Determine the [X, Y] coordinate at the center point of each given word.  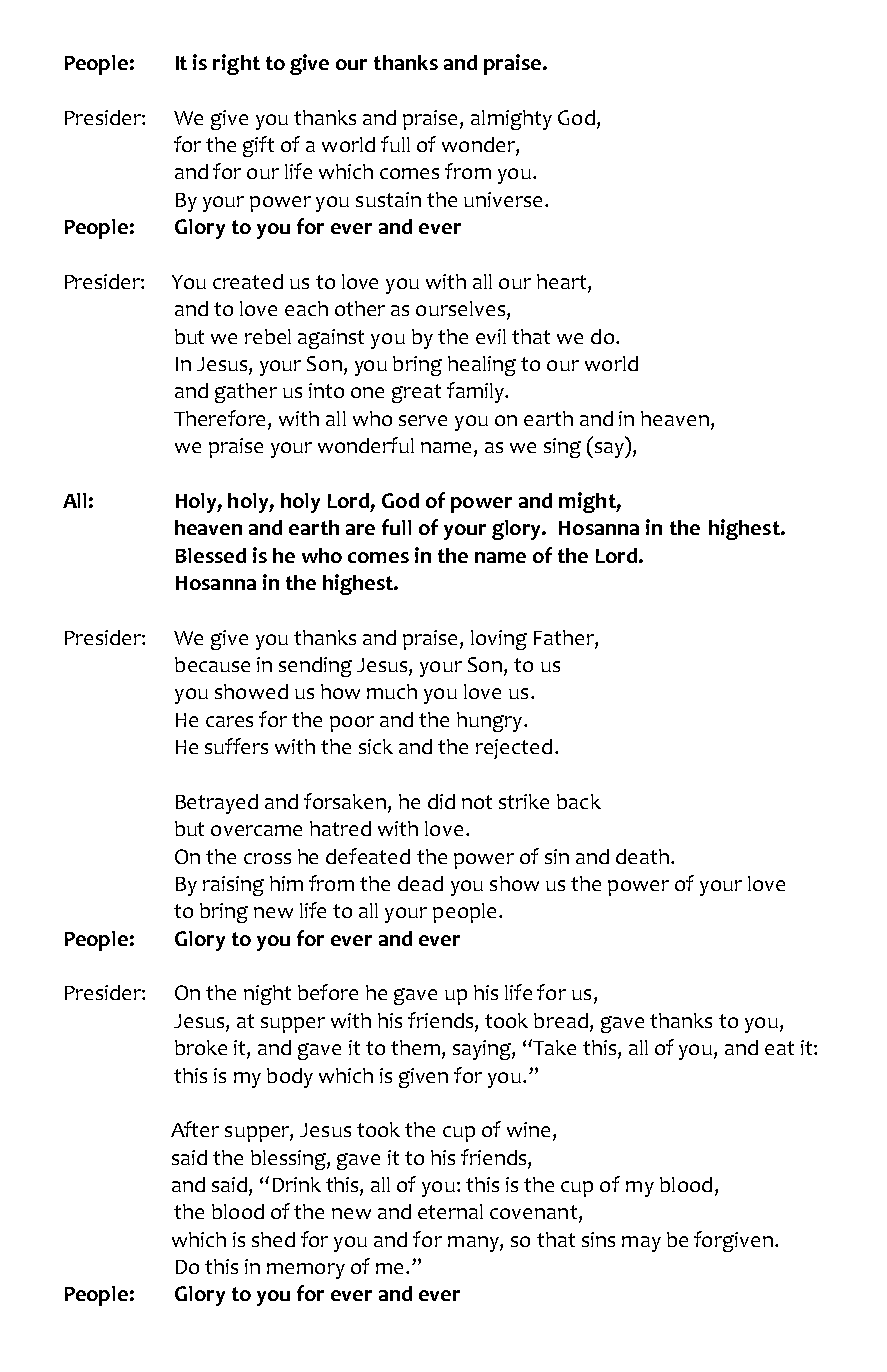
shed [273, 1239]
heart [563, 283]
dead [420, 883]
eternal [450, 1211]
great [416, 393]
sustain [388, 199]
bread [561, 1020]
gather [246, 393]
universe [503, 199]
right [236, 64]
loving [499, 640]
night [267, 995]
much [392, 691]
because [212, 664]
